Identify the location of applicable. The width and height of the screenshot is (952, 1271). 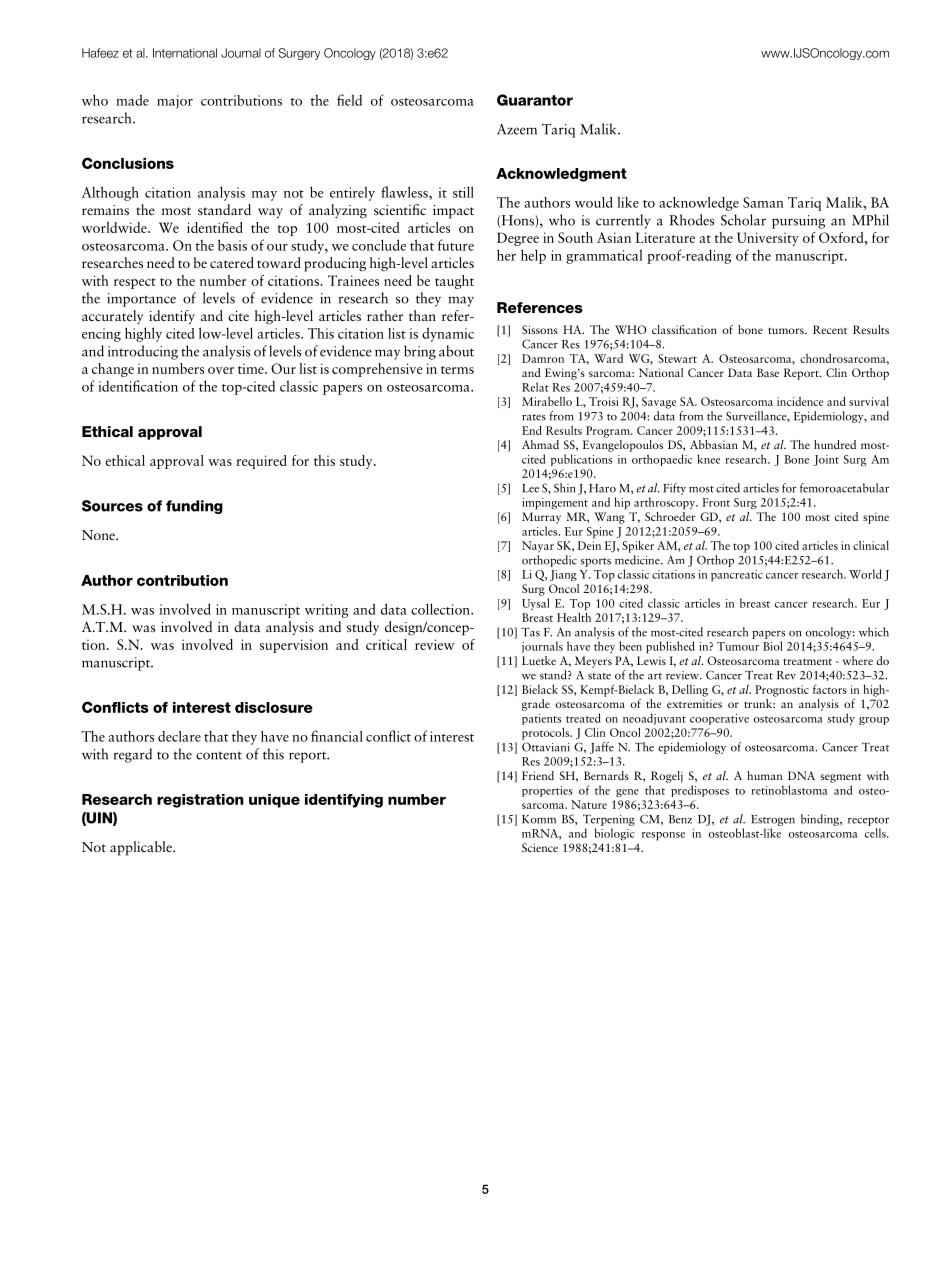
(142, 848).
